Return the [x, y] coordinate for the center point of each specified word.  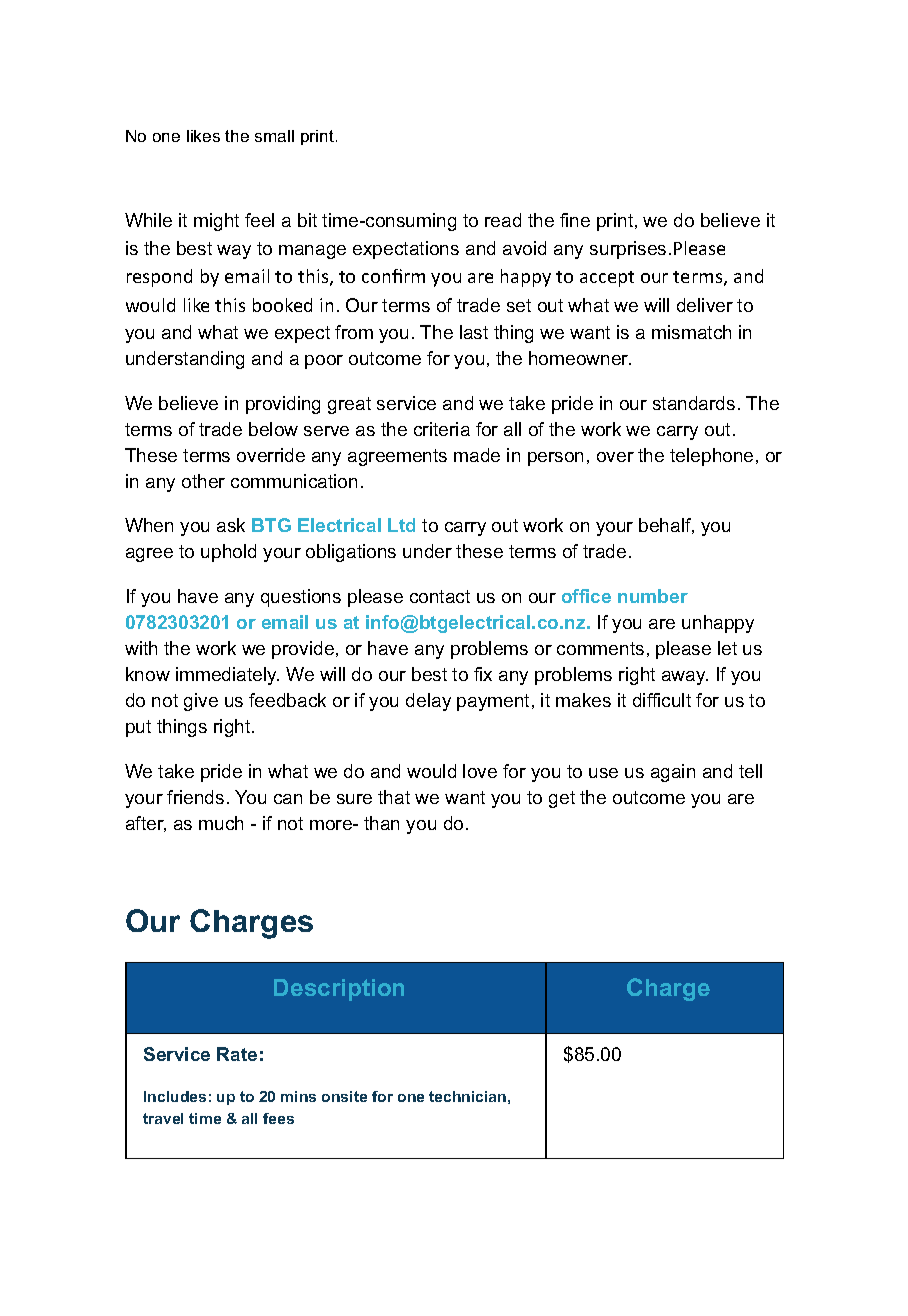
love [480, 771]
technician [467, 1096]
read [503, 220]
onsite [344, 1096]
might [216, 222]
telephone [711, 457]
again [673, 773]
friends [195, 797]
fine [575, 220]
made [477, 455]
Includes [175, 1096]
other [203, 481]
